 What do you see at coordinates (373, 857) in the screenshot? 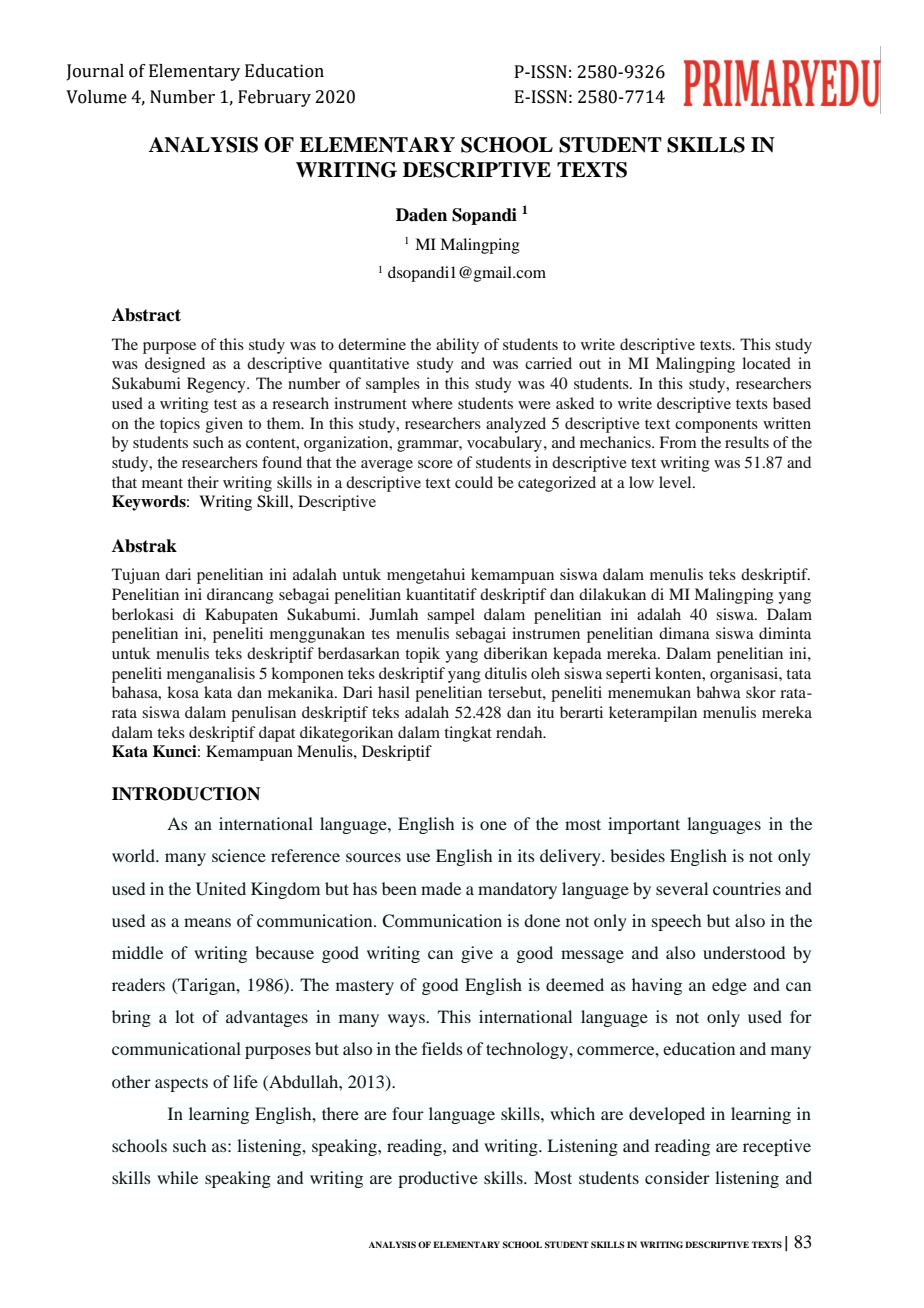
I see `sources` at bounding box center [373, 857].
